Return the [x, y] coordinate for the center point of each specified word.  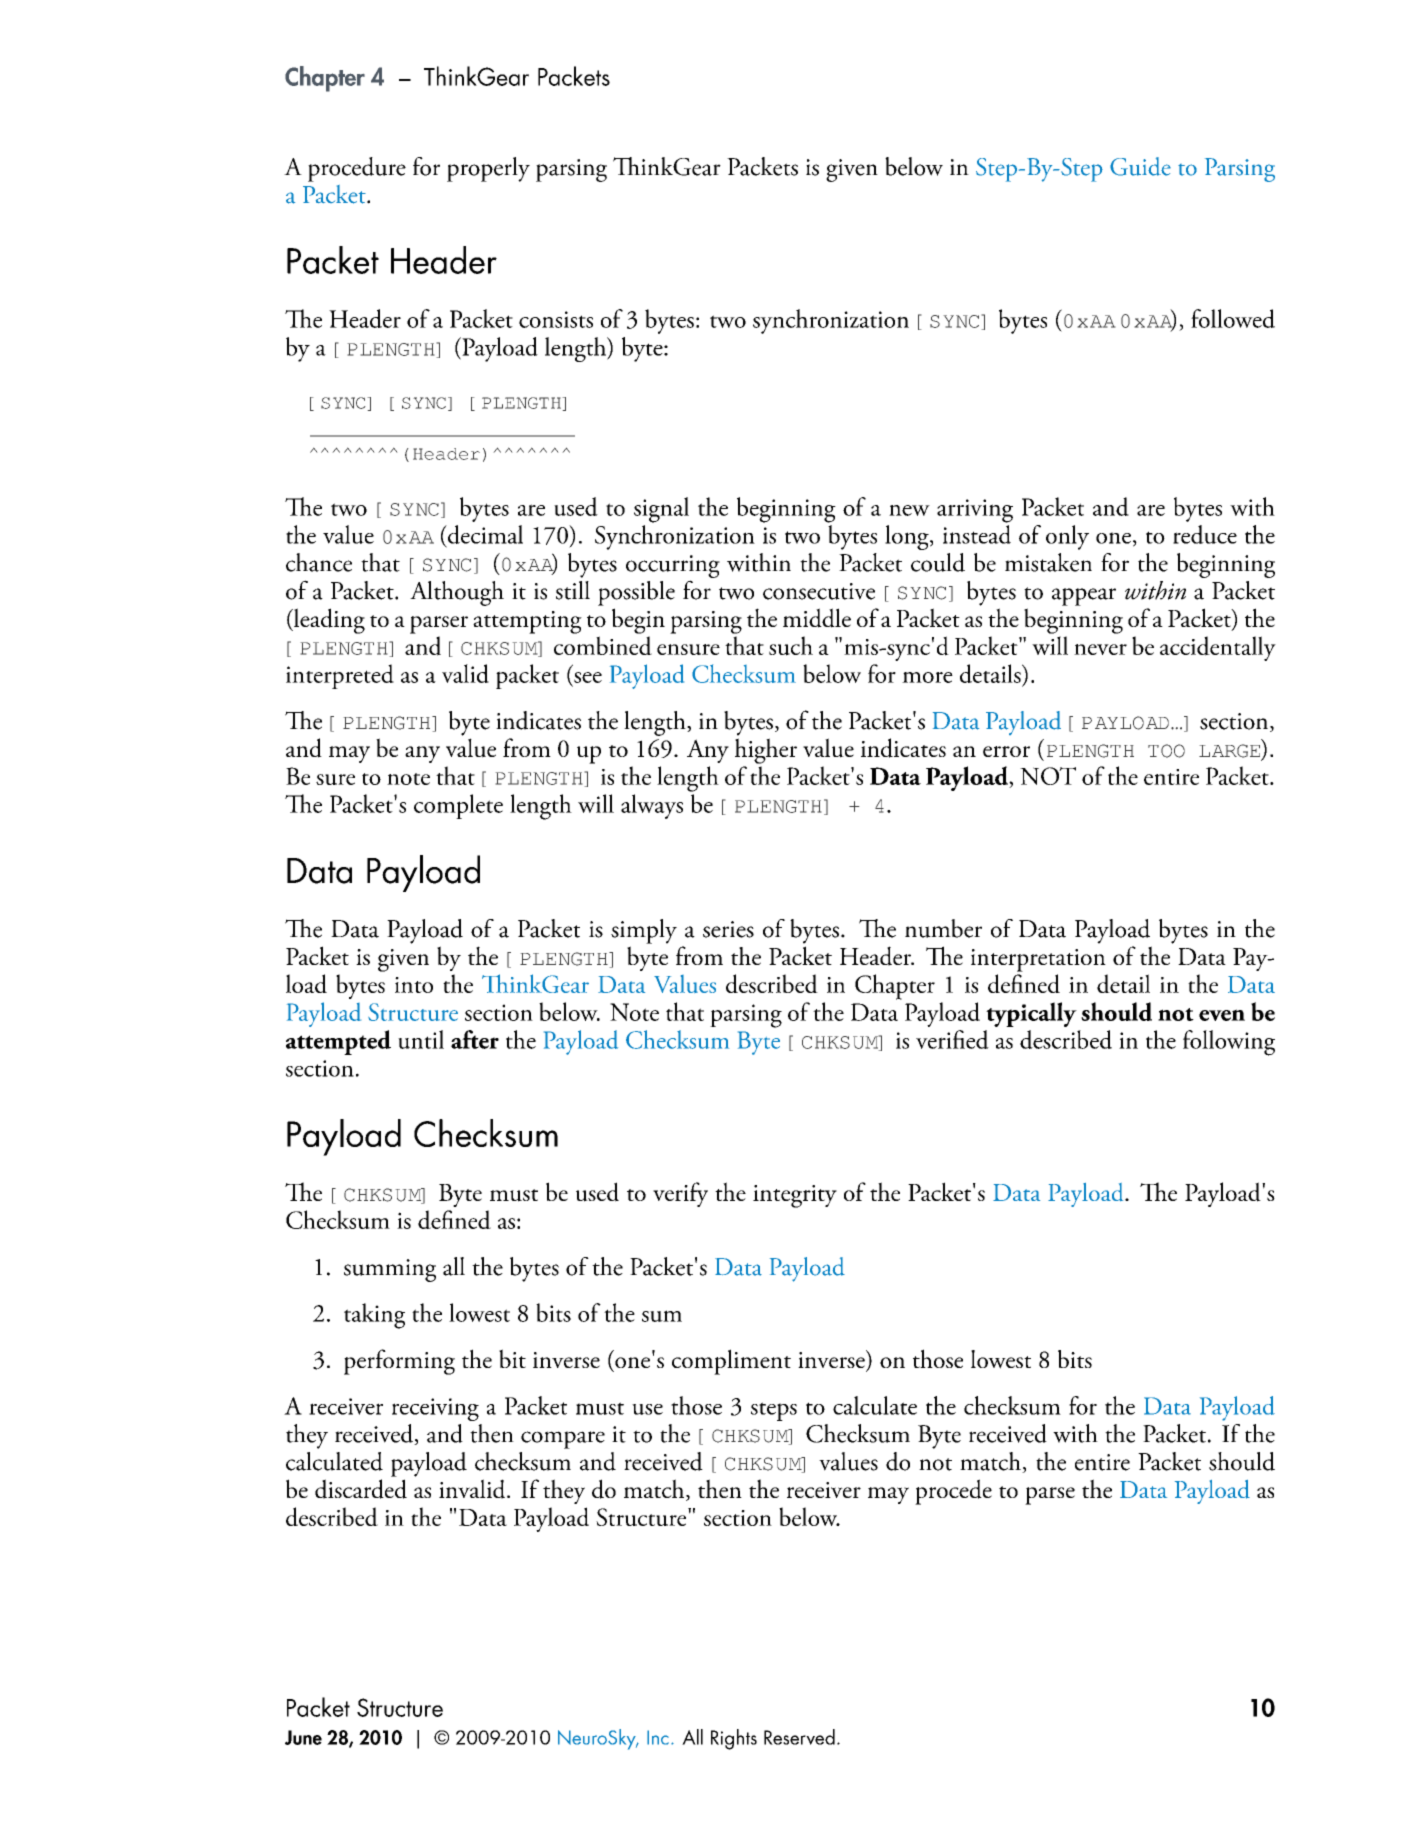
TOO [1166, 751]
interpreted [340, 676]
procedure [357, 169]
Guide [1140, 166]
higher [766, 751]
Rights [734, 1739]
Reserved [799, 1737]
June [303, 1737]
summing [390, 1270]
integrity [795, 1196]
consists [556, 319]
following [1229, 1043]
